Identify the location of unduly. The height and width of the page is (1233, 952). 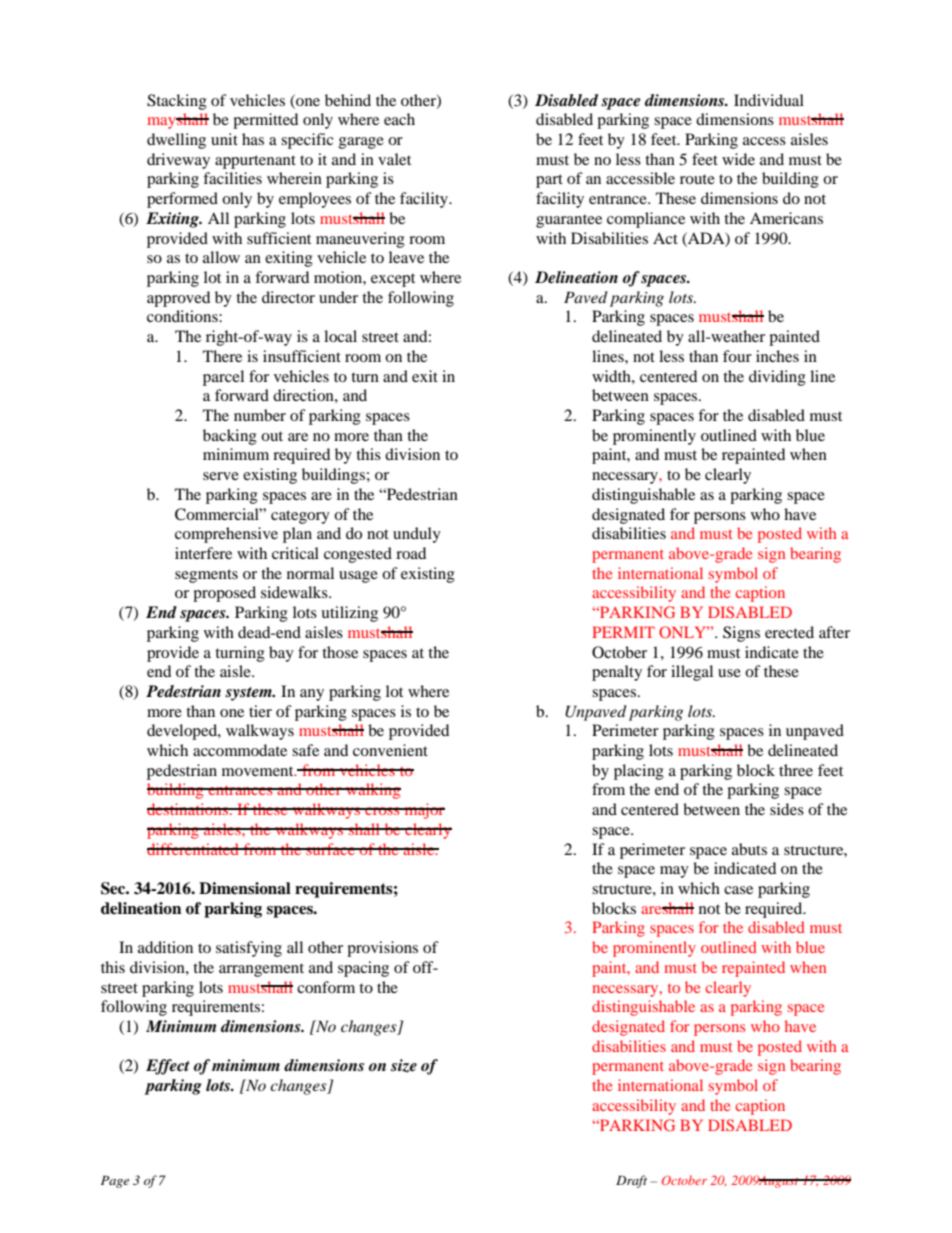
(417, 535).
